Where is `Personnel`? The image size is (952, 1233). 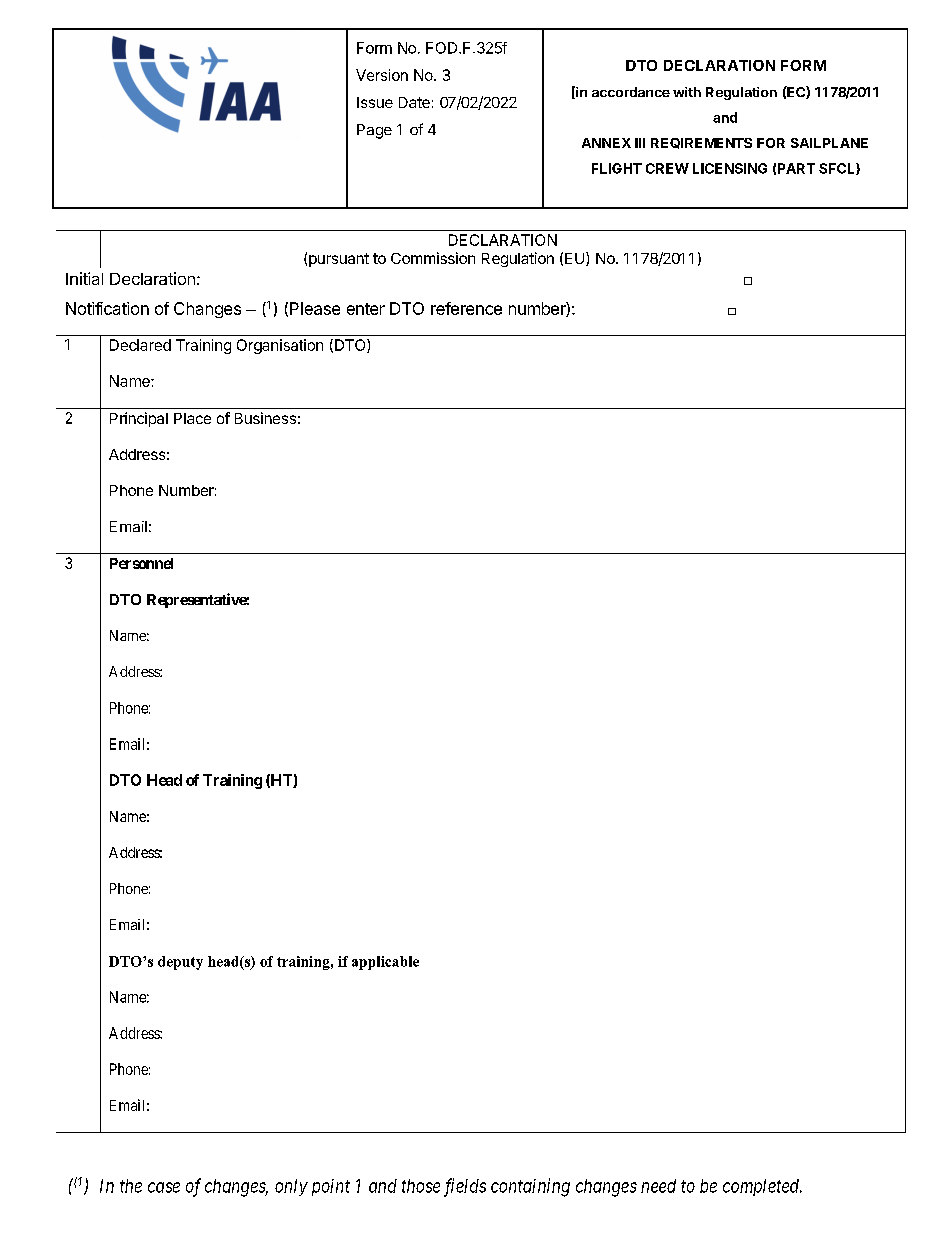 Personnel is located at coordinates (141, 563).
